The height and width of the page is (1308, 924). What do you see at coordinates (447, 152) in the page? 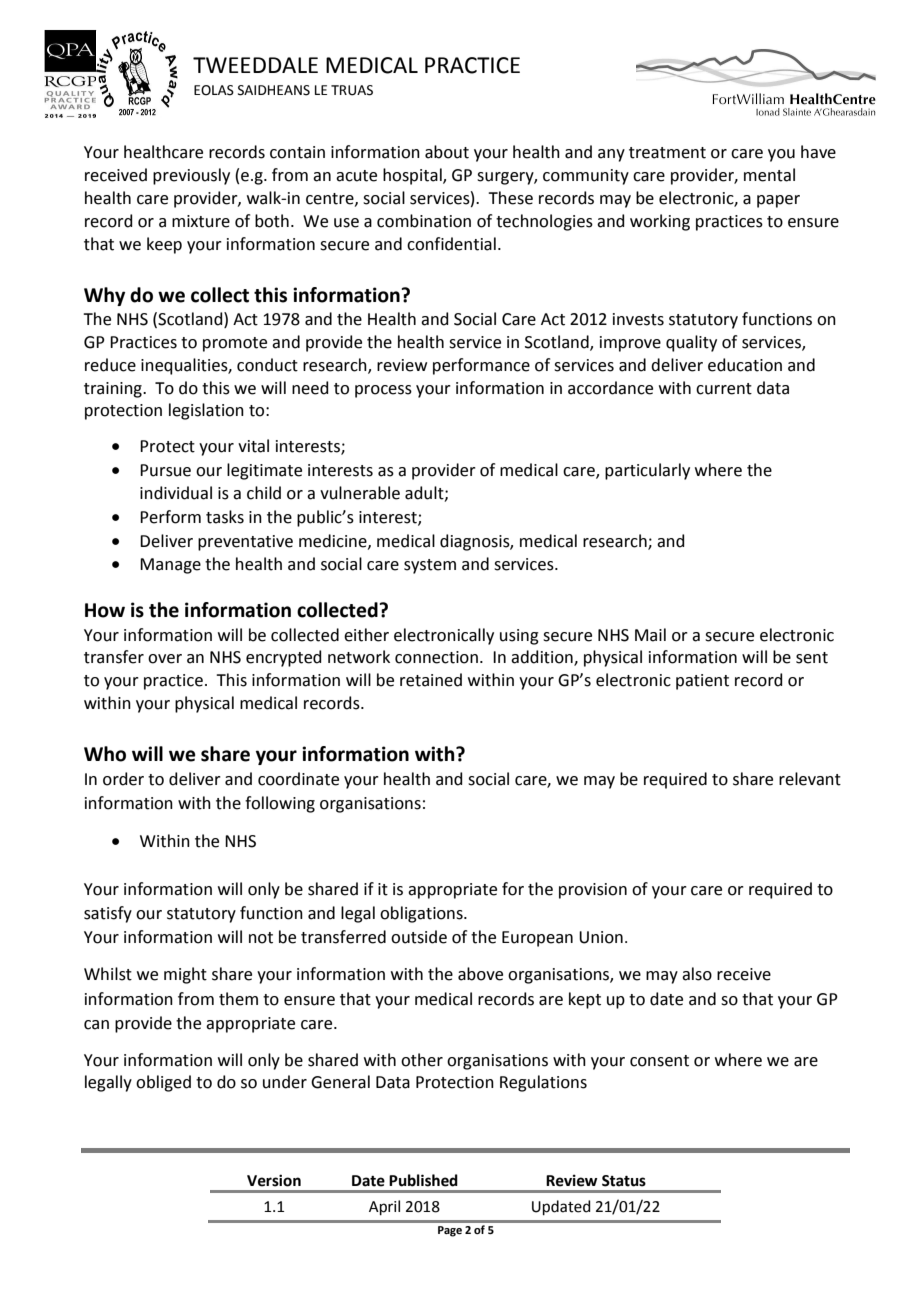
I see `about` at bounding box center [447, 152].
